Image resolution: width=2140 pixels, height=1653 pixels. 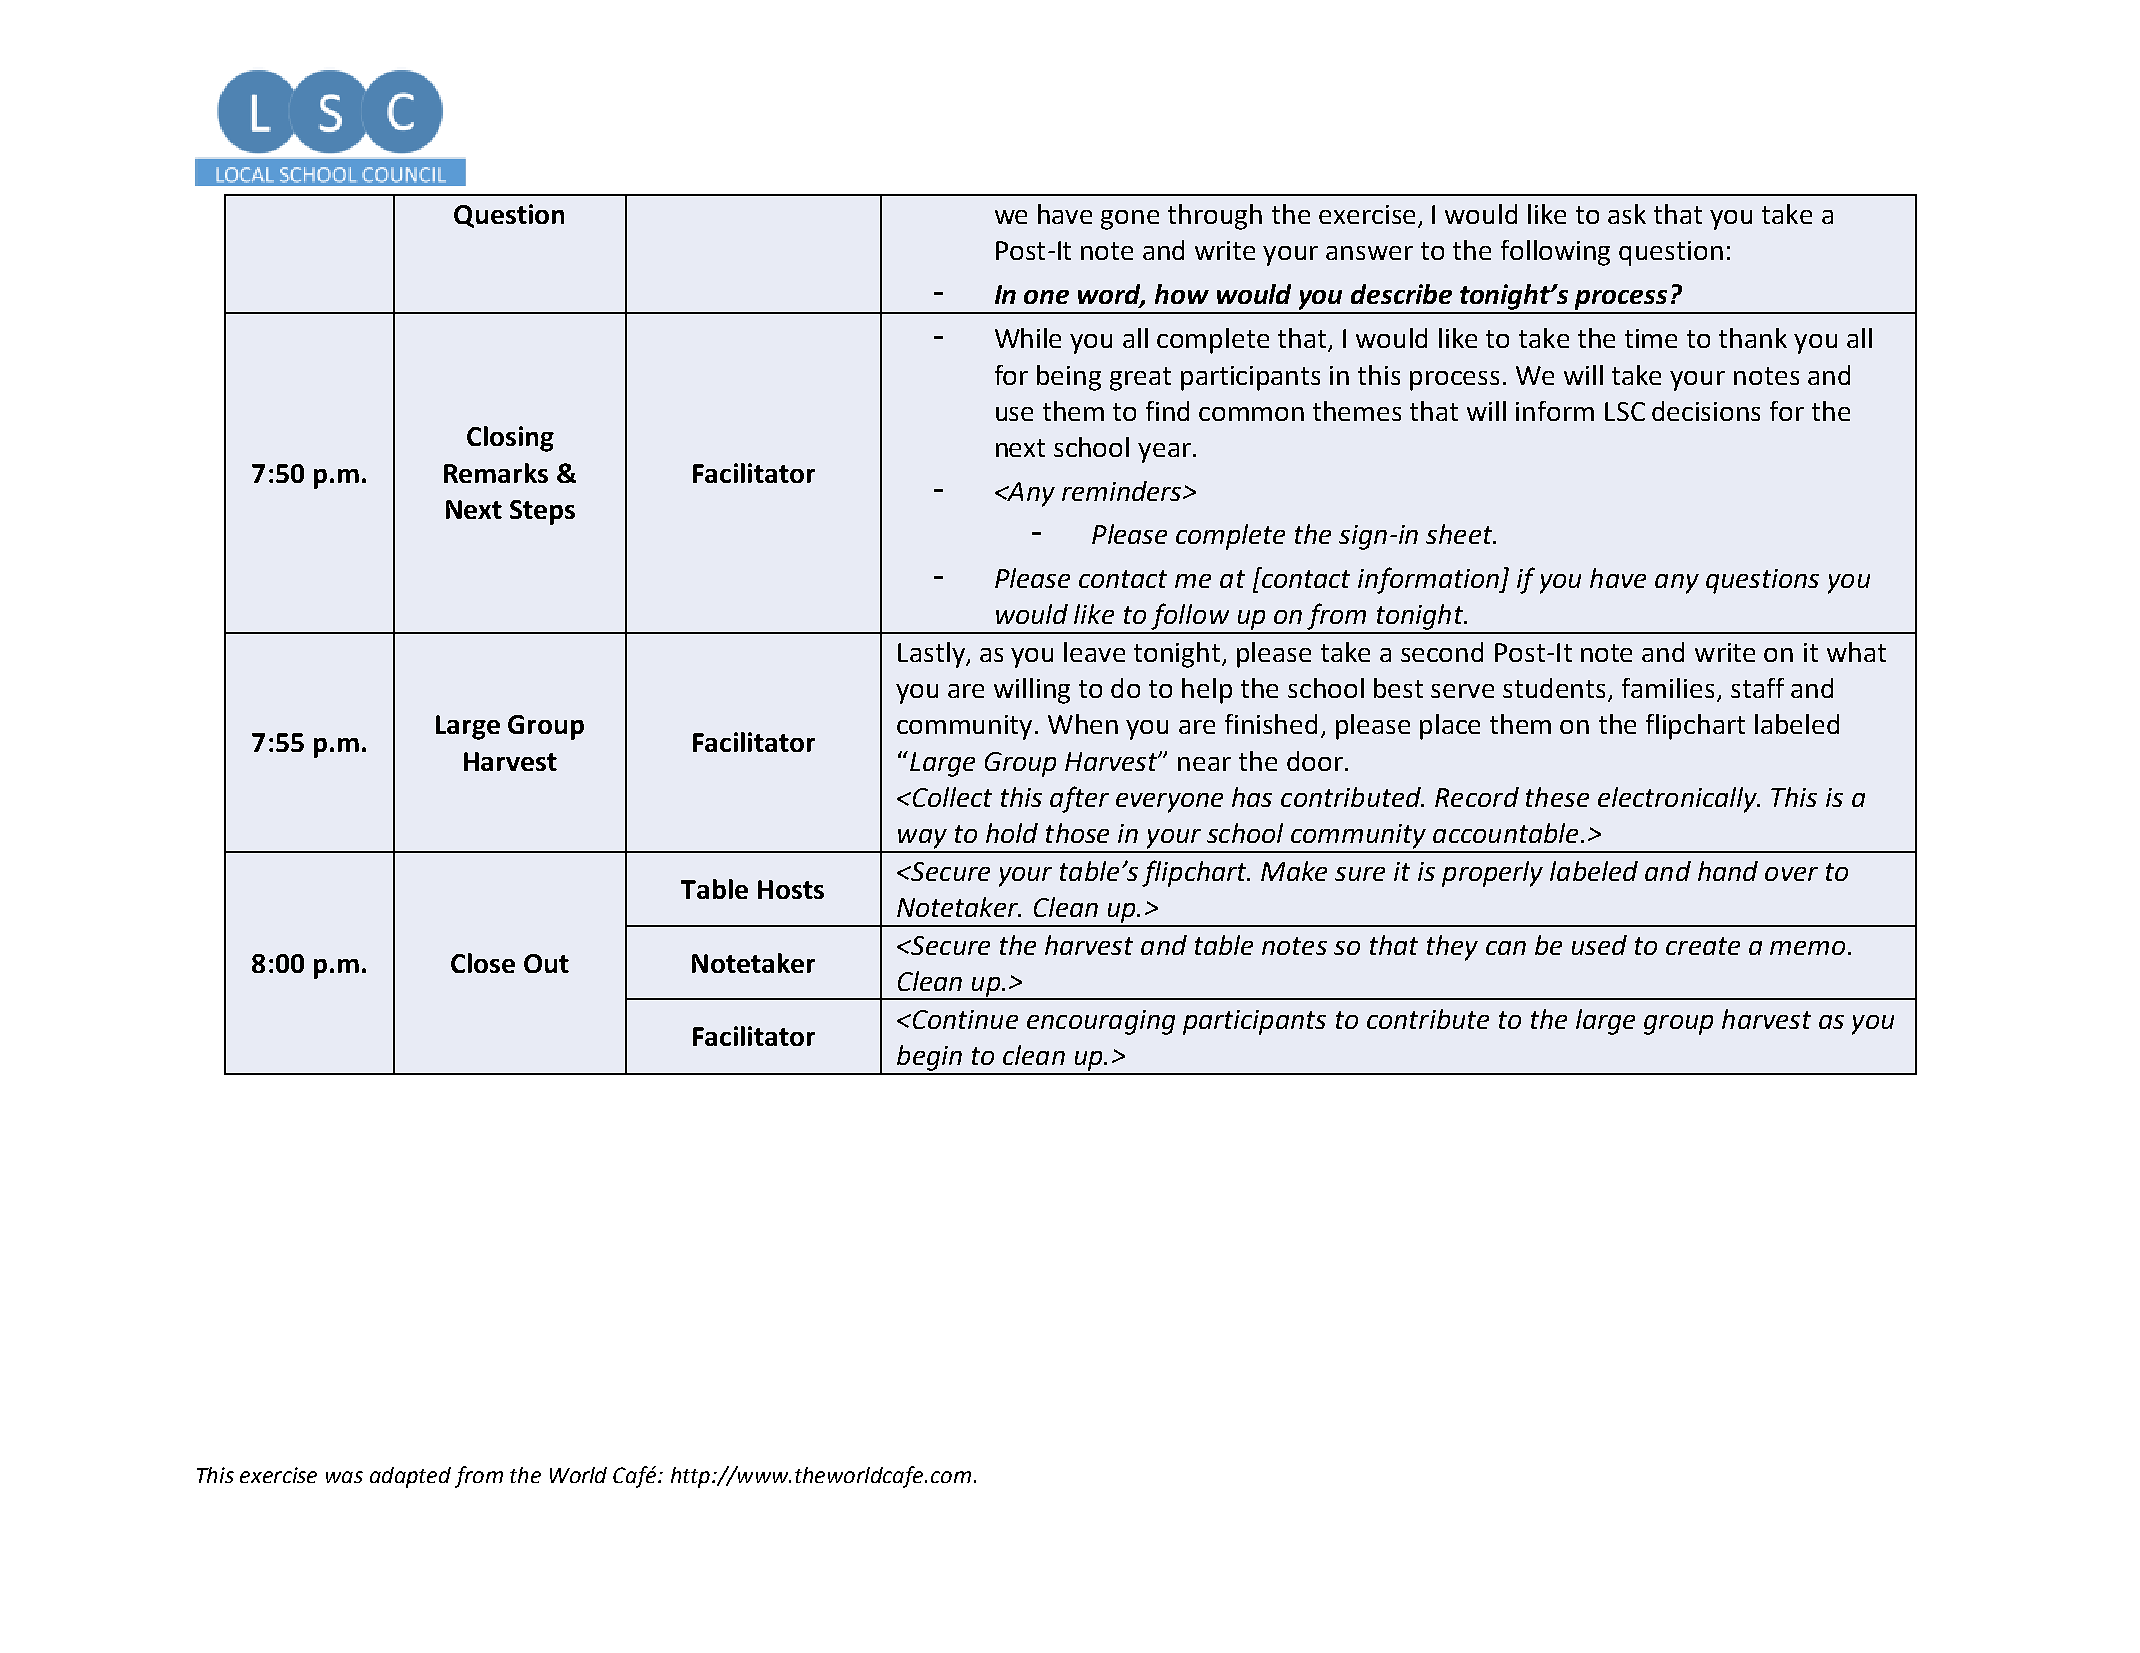 What do you see at coordinates (344, 1477) in the page?
I see `was` at bounding box center [344, 1477].
